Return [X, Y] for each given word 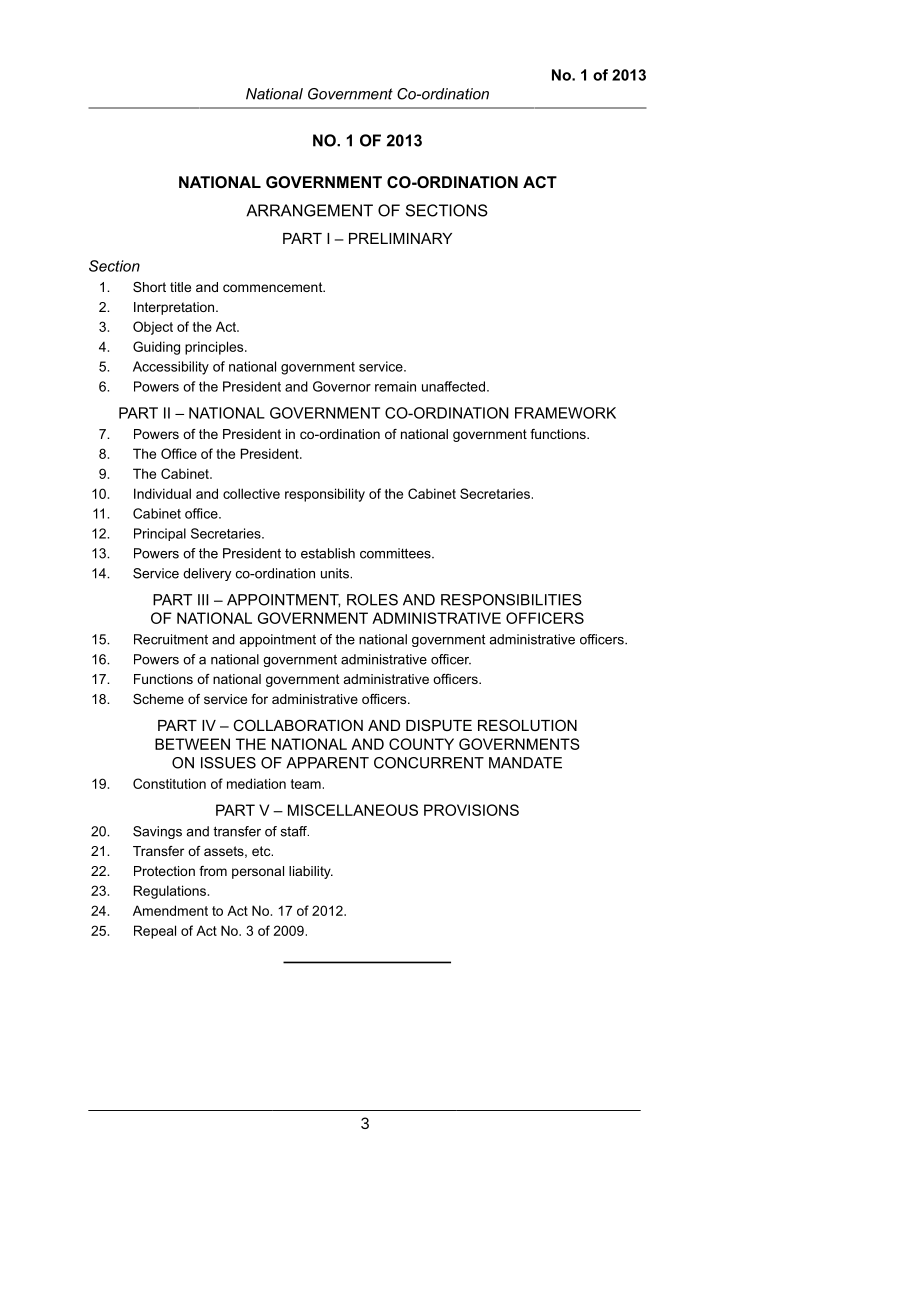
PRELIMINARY [400, 238]
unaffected [453, 386]
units [336, 573]
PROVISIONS [471, 810]
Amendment [170, 910]
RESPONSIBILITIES [511, 600]
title [180, 287]
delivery [207, 574]
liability [311, 872]
